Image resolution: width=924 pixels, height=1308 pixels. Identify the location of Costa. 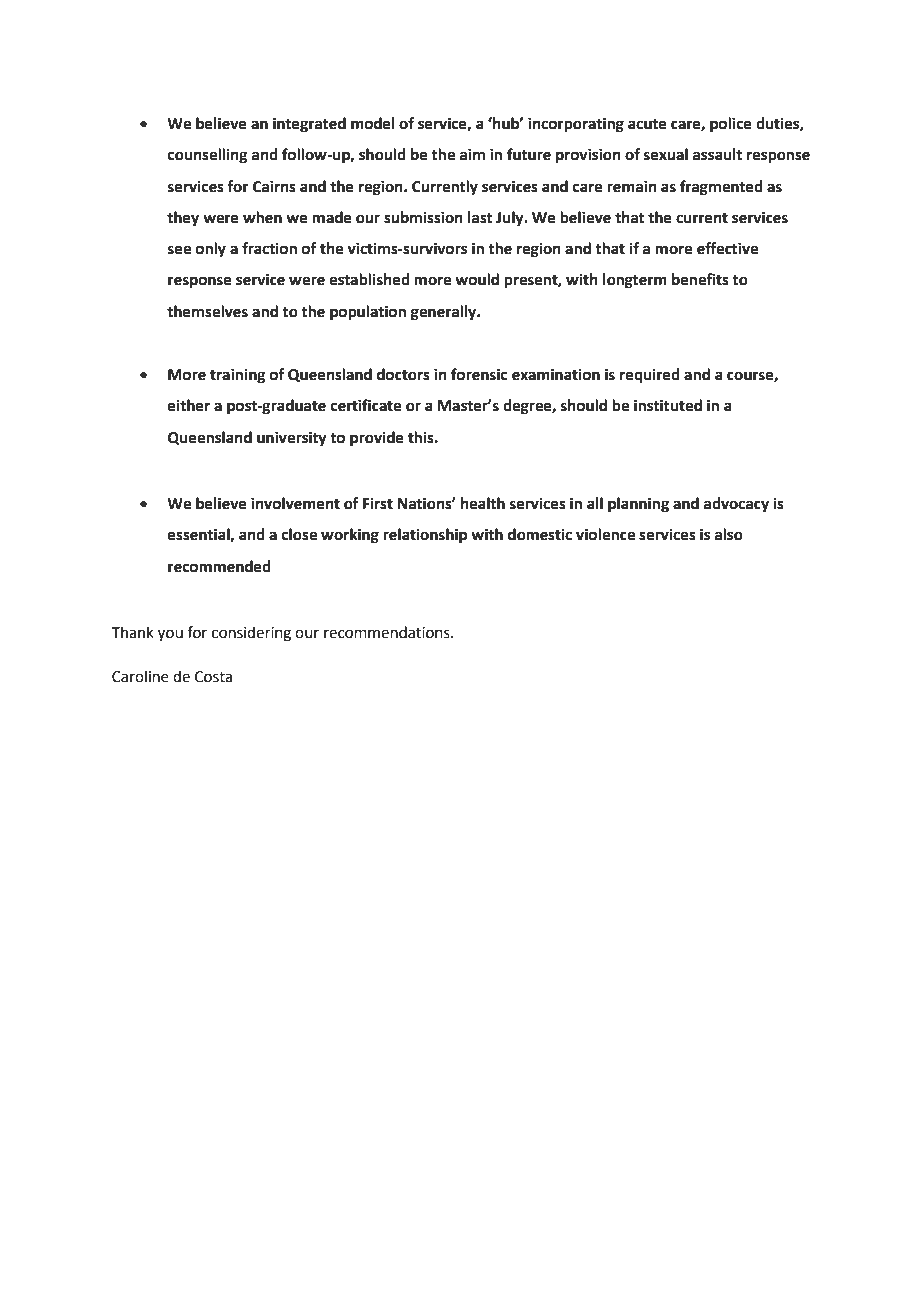
(213, 677).
